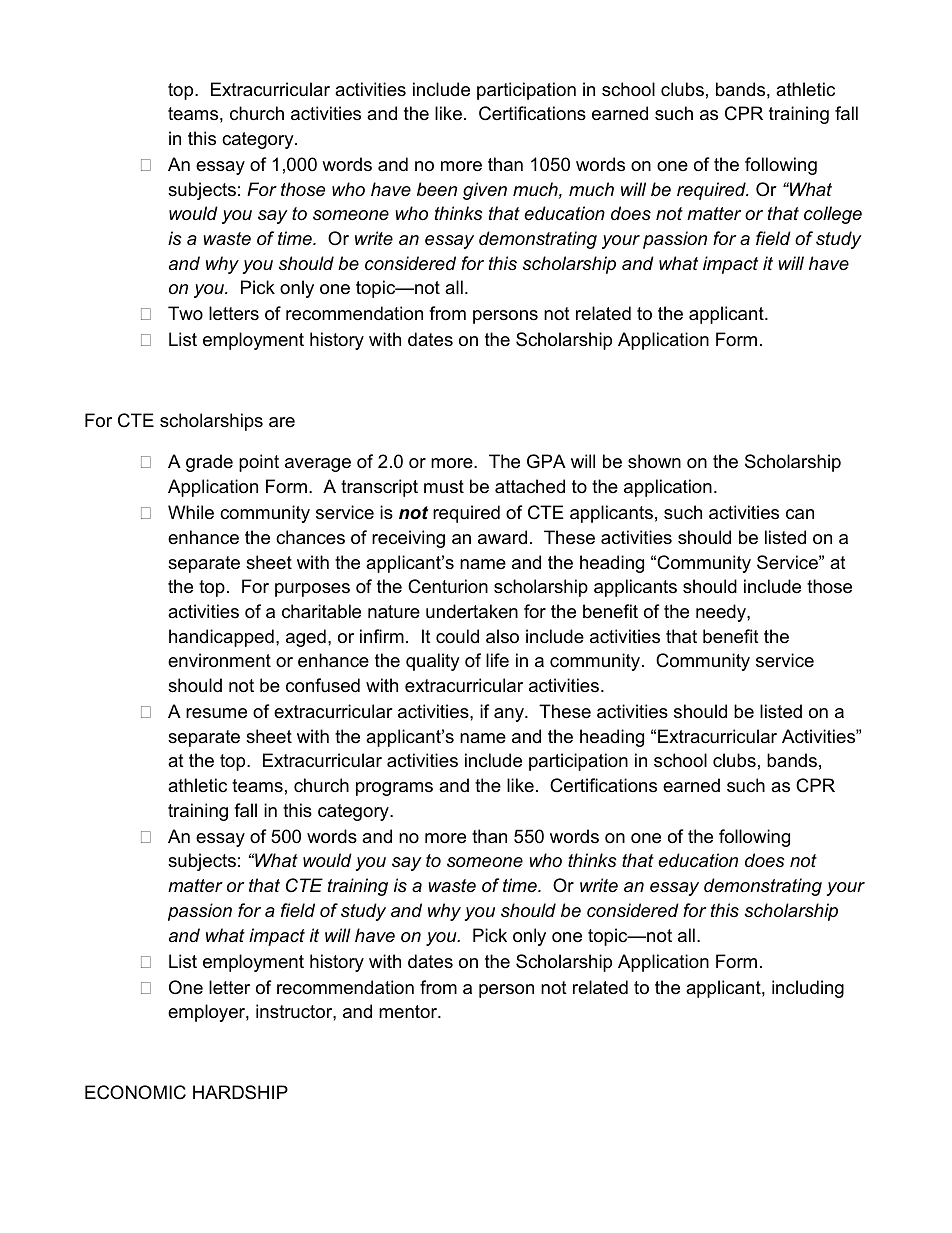 This screenshot has width=952, height=1233. I want to click on also, so click(502, 636).
